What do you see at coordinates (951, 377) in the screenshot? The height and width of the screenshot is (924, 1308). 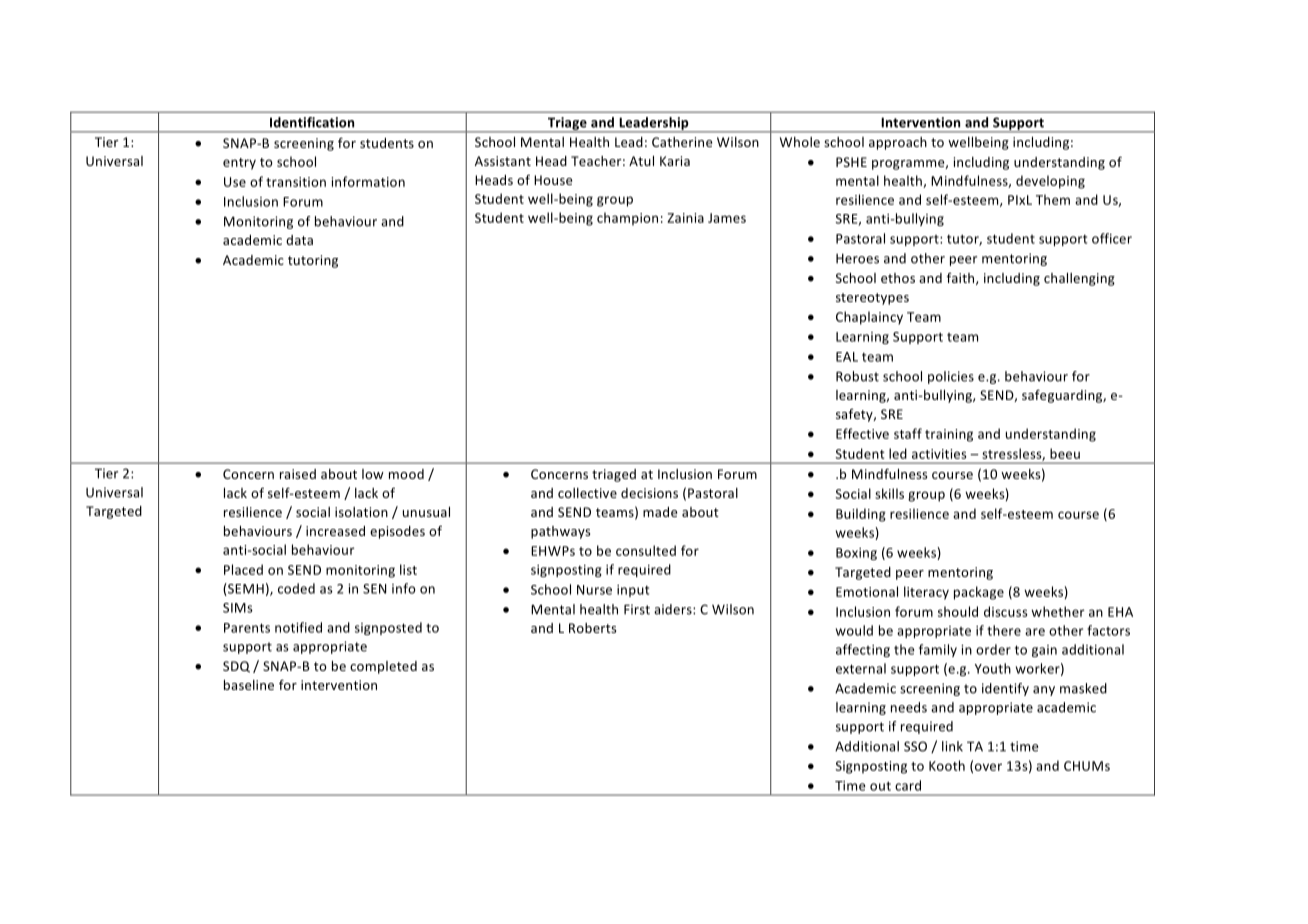 I see `policies` at bounding box center [951, 377].
